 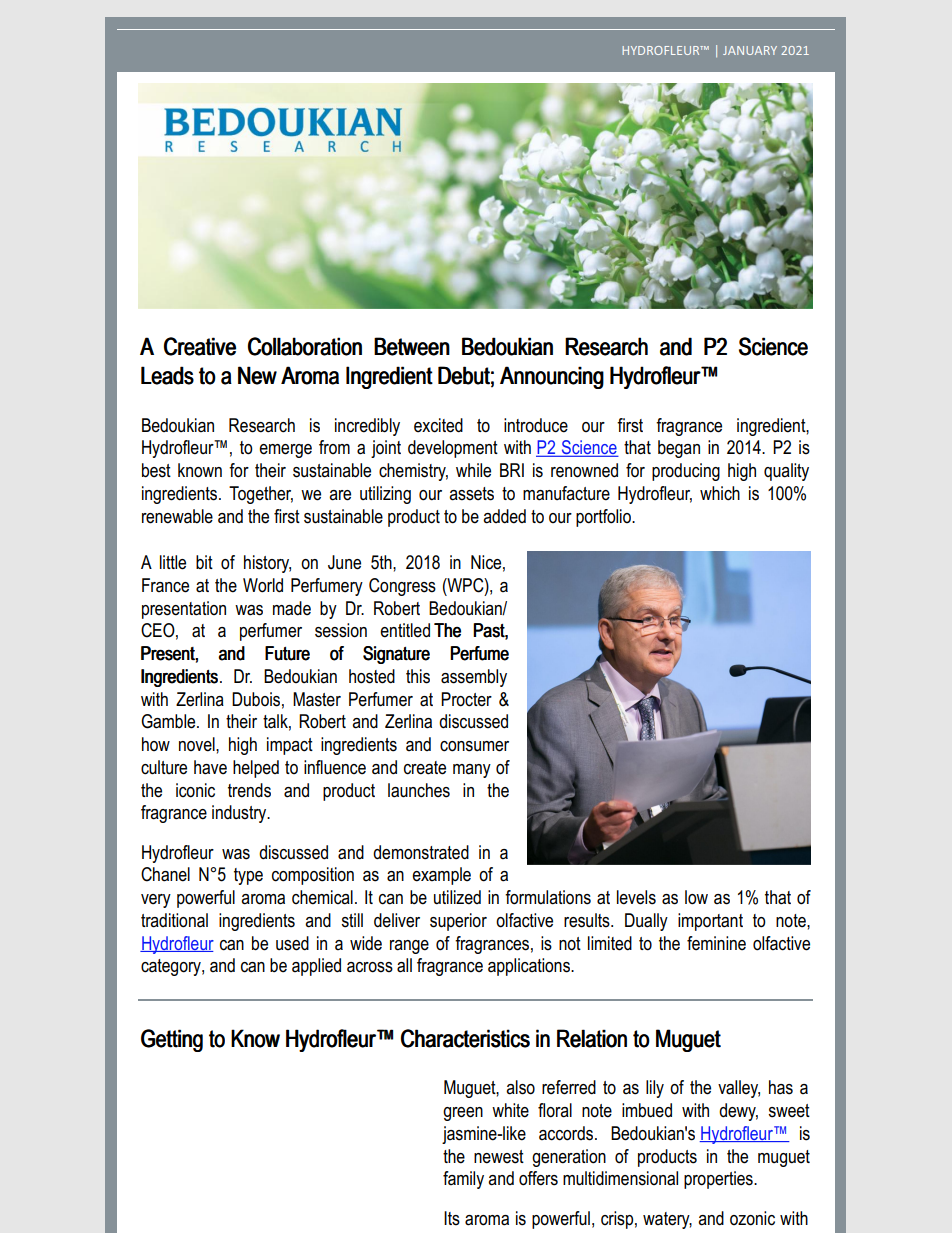 I want to click on assembly, so click(x=474, y=678).
